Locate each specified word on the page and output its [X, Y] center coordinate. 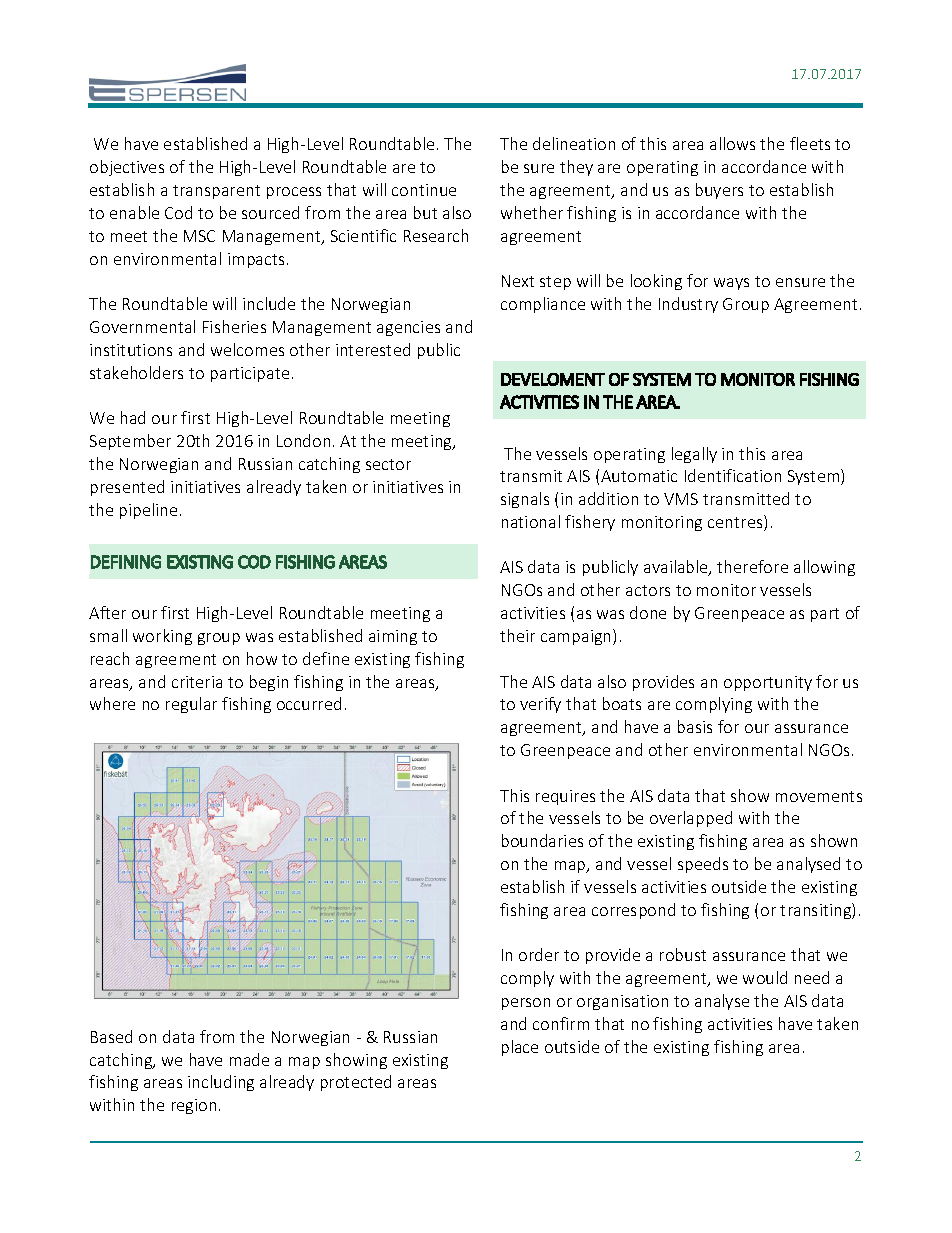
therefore [752, 566]
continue [424, 190]
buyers [719, 191]
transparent [216, 192]
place [520, 1048]
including [221, 1083]
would [765, 977]
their [517, 635]
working [162, 637]
